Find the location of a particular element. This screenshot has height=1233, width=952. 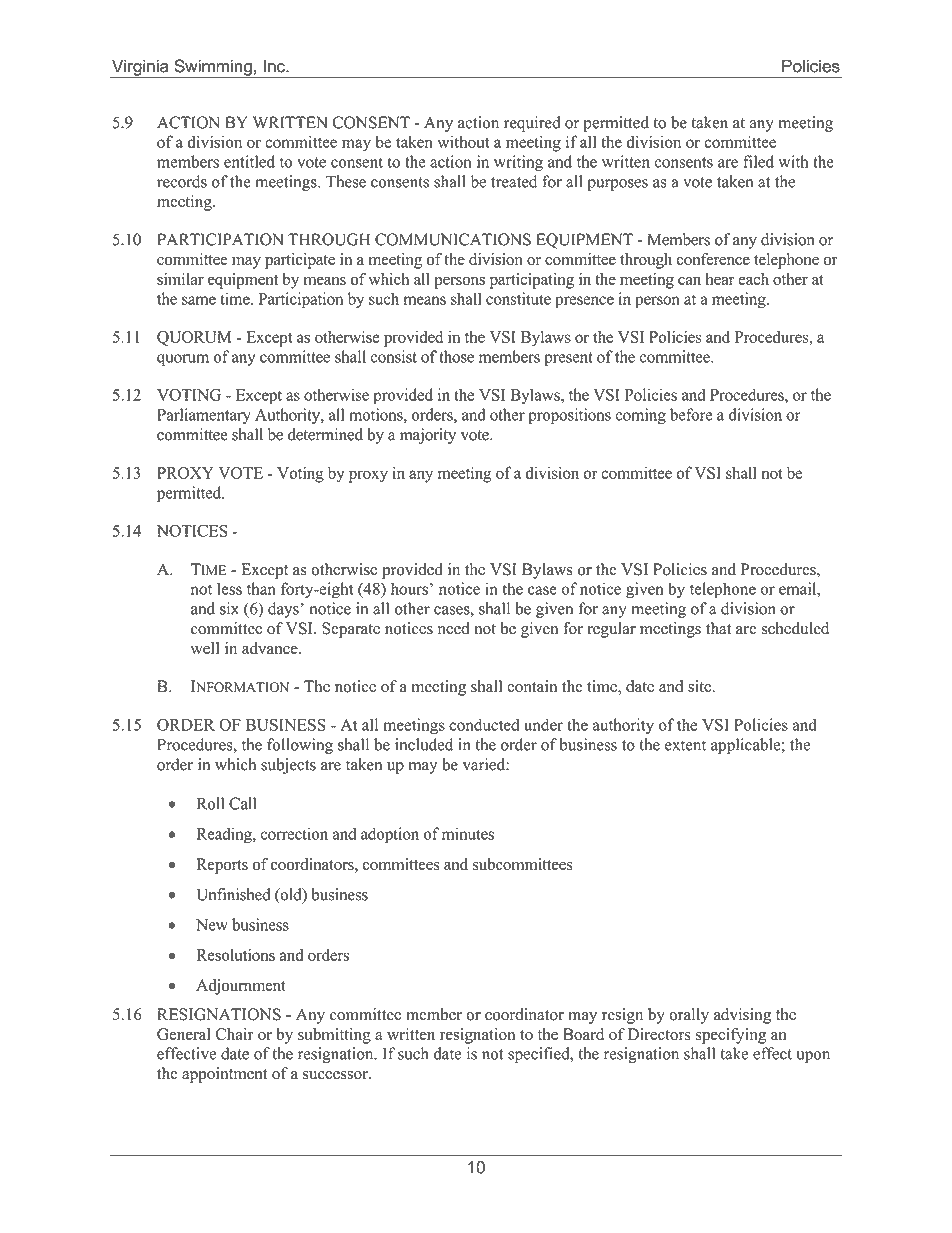

filed is located at coordinates (758, 161).
